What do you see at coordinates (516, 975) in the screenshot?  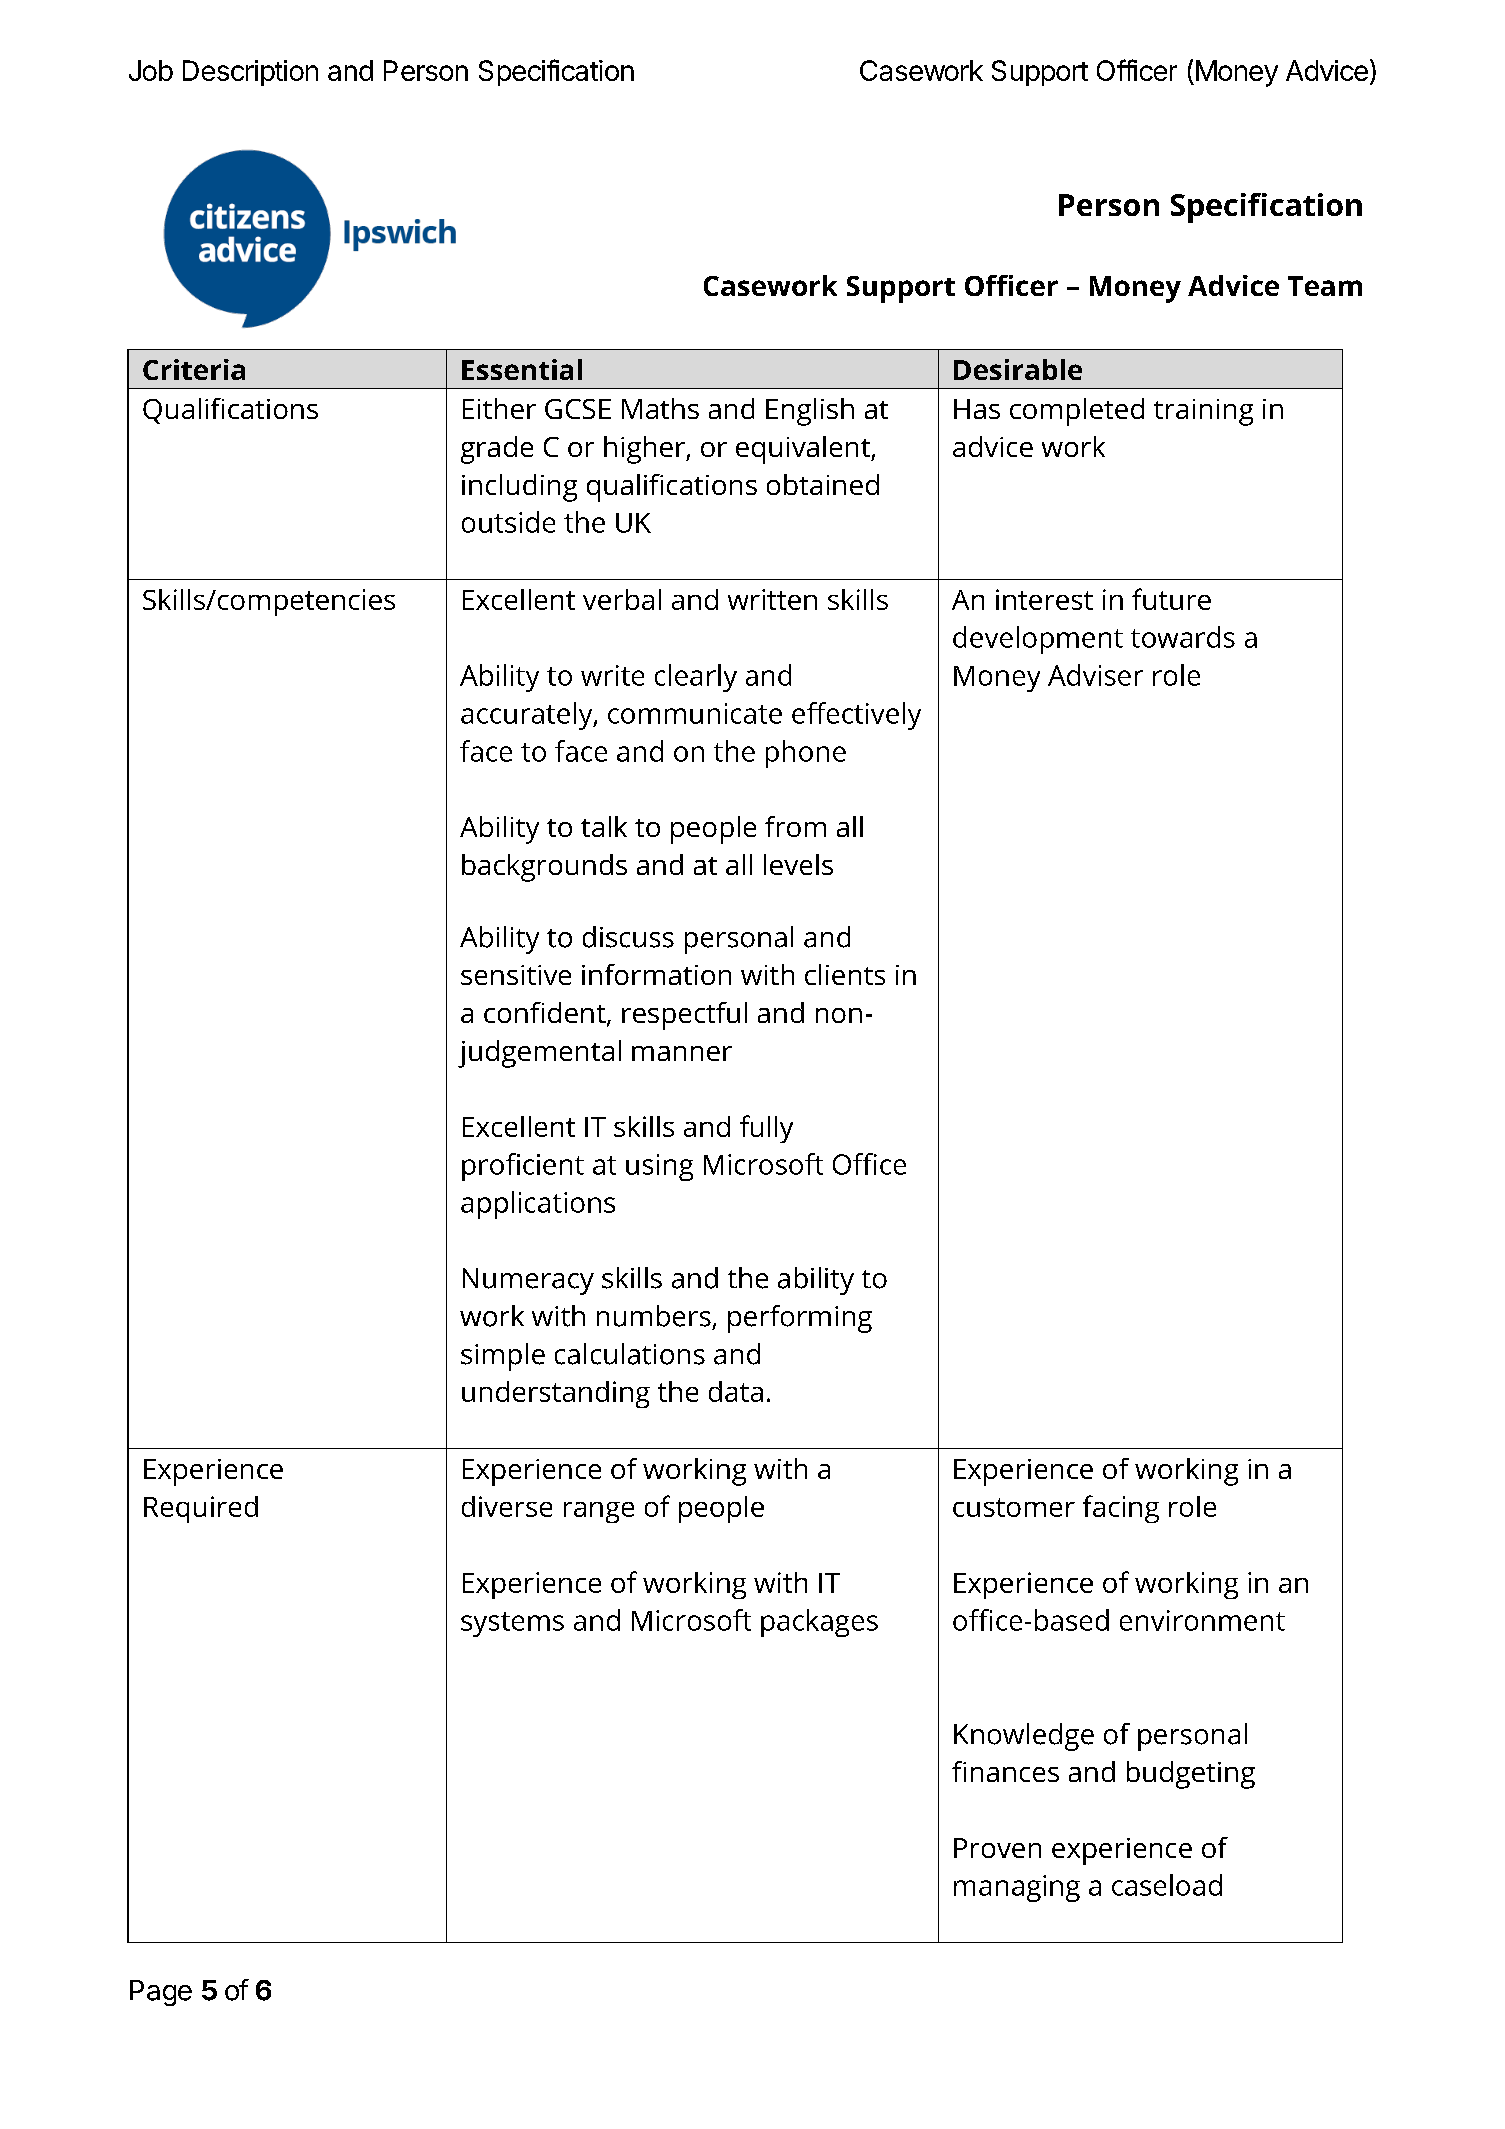 I see `sensitive` at bounding box center [516, 975].
